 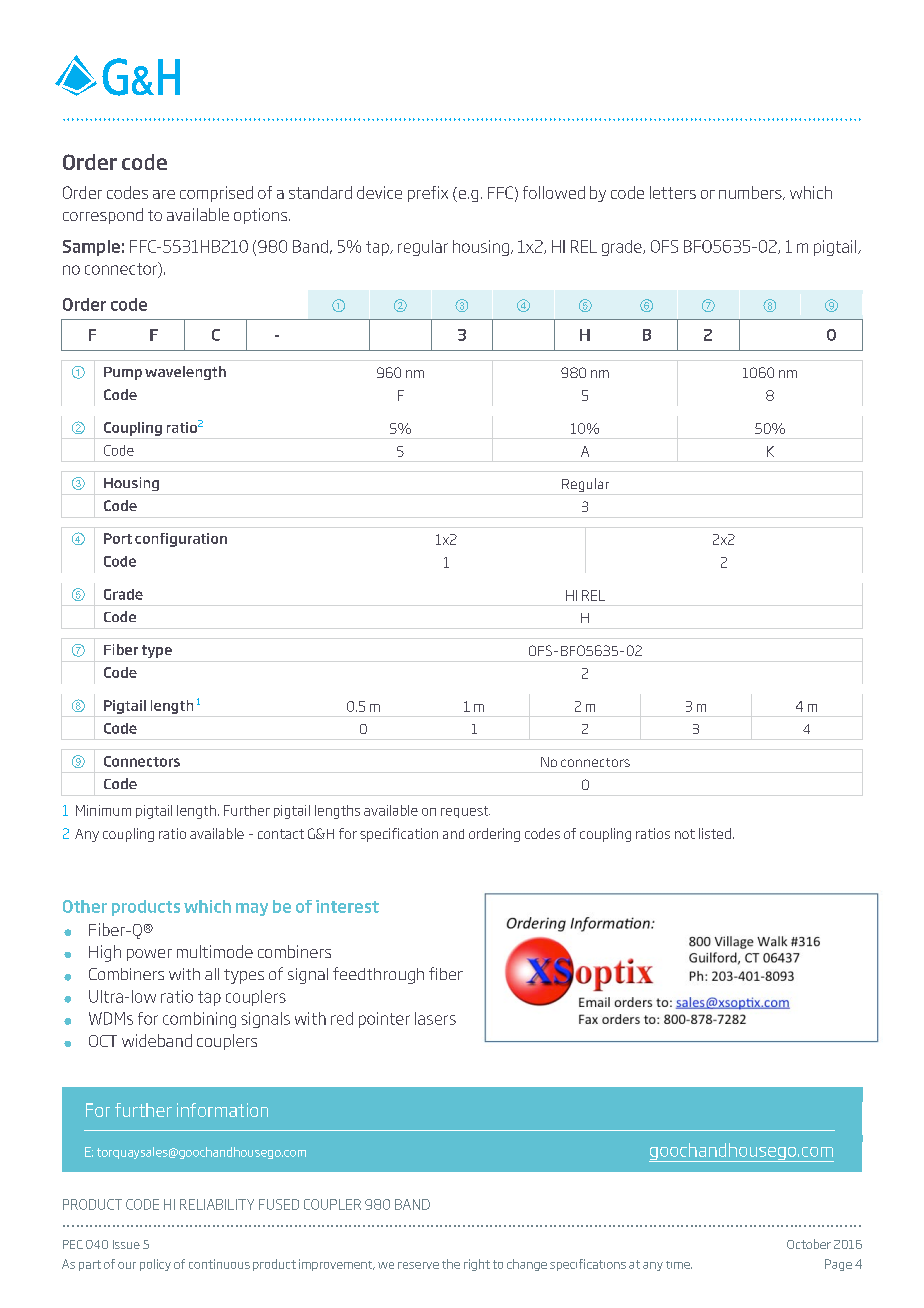 I want to click on Port, so click(x=118, y=538).
